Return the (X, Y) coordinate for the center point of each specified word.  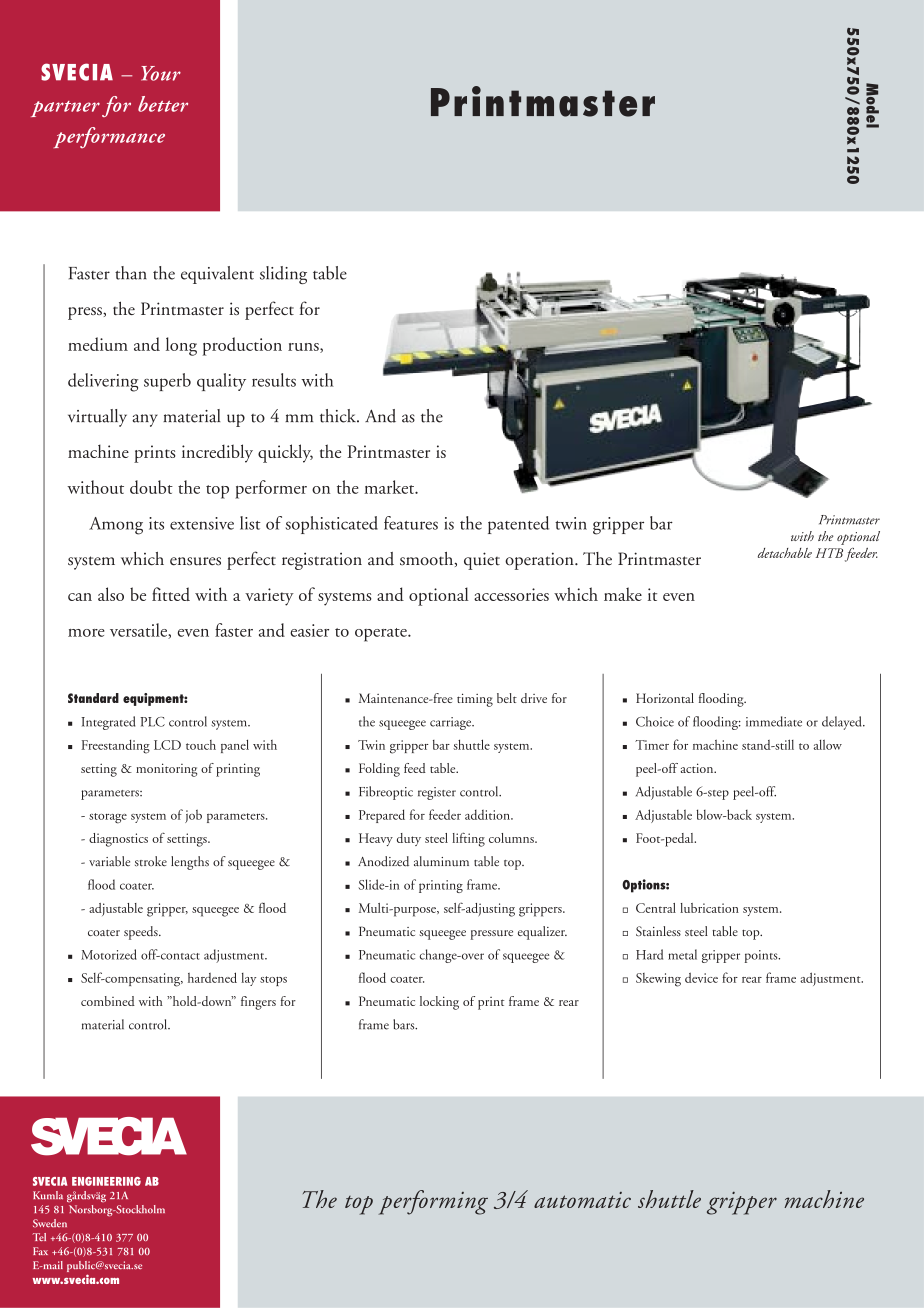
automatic (582, 1200)
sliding (283, 275)
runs (304, 348)
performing (433, 1202)
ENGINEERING (106, 1181)
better (163, 104)
